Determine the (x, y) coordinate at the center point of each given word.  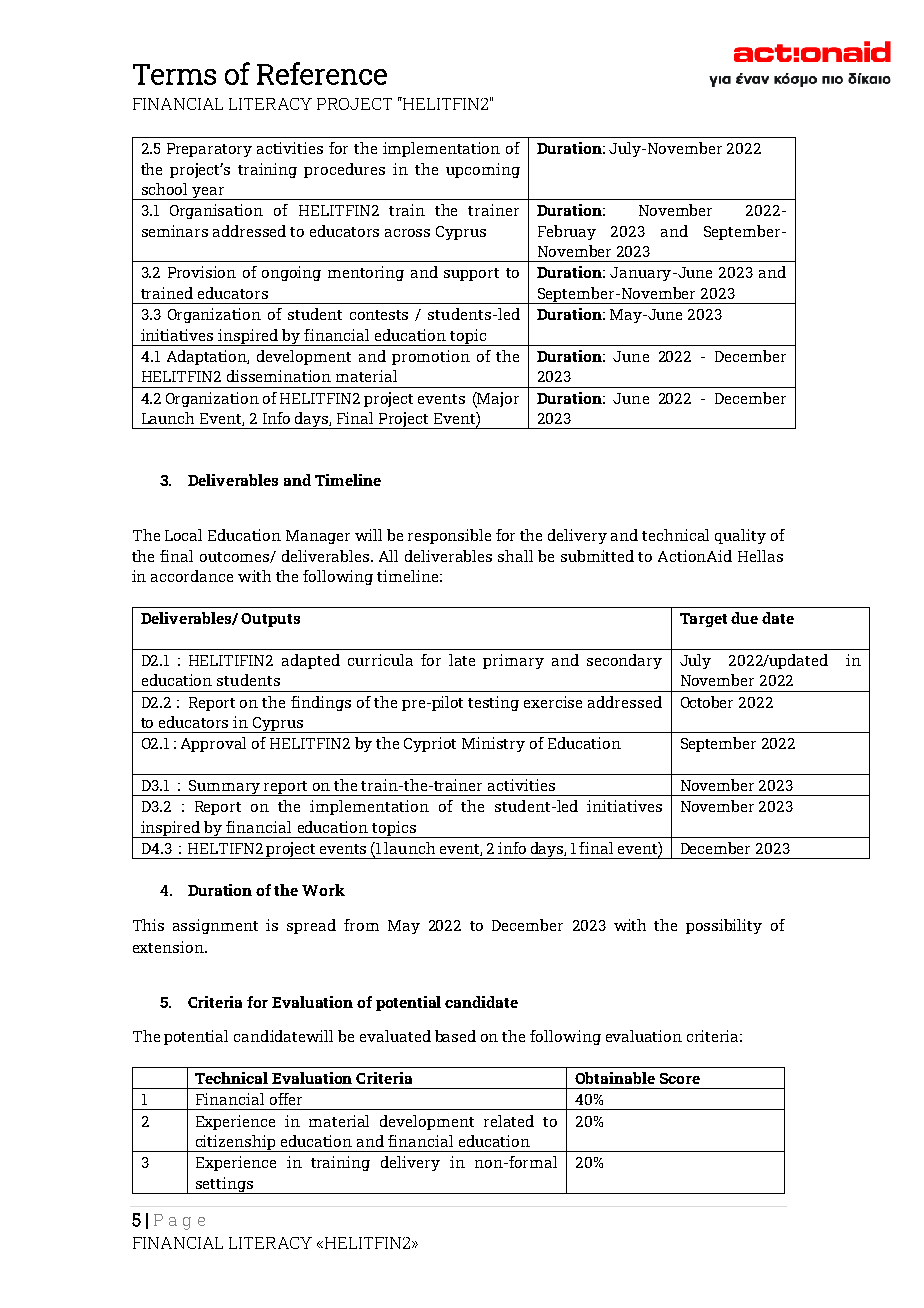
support (471, 274)
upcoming (483, 170)
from (361, 925)
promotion (431, 357)
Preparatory (209, 150)
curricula (380, 660)
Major (497, 400)
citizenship (236, 1143)
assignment (215, 926)
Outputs (270, 620)
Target (703, 620)
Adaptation (208, 357)
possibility (724, 926)
